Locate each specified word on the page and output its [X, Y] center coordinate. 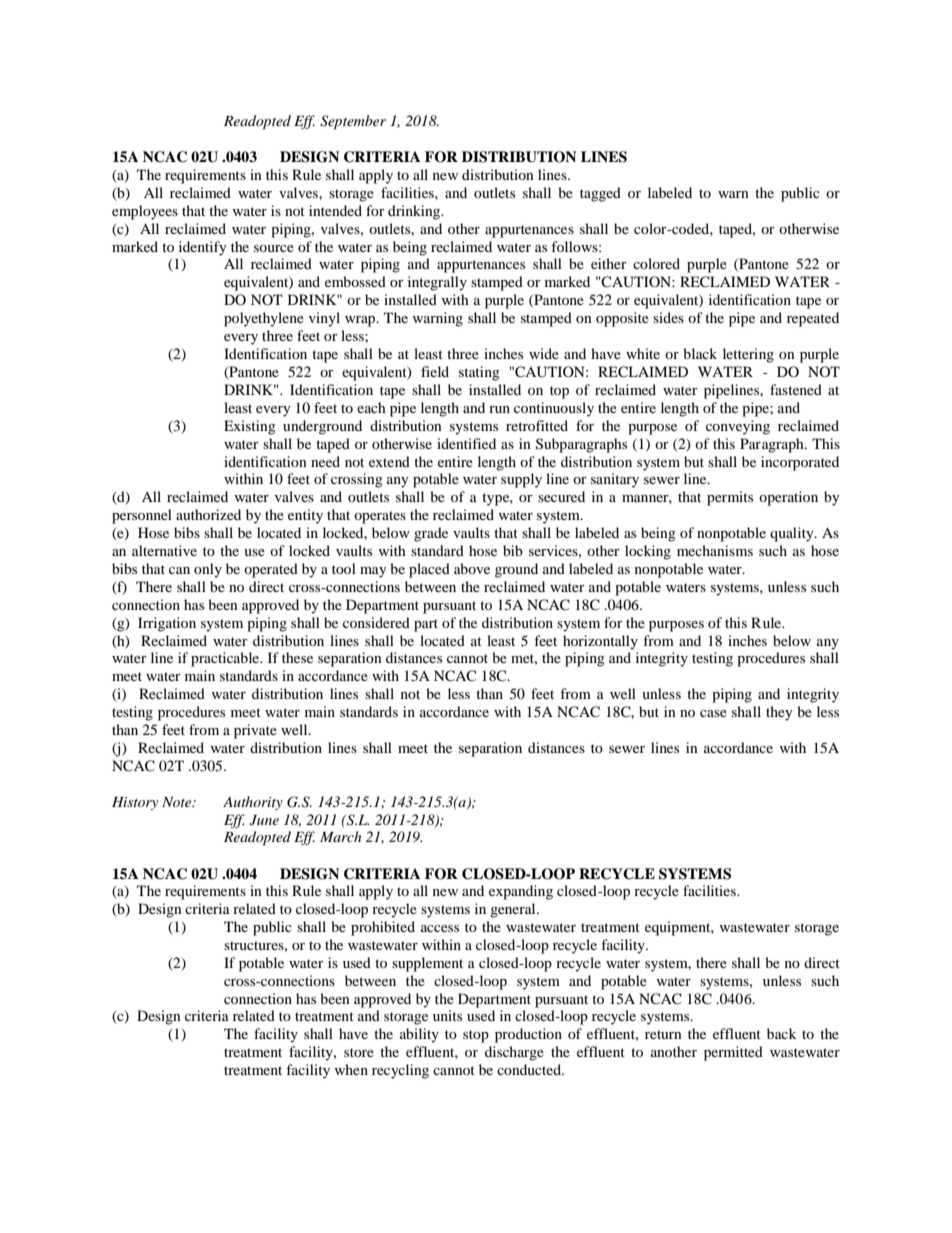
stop [476, 1036]
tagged [600, 194]
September [353, 122]
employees [145, 212]
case [713, 713]
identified [466, 443]
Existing [250, 427]
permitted [733, 1053]
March [340, 836]
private [255, 731]
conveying [738, 427]
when [351, 1069]
